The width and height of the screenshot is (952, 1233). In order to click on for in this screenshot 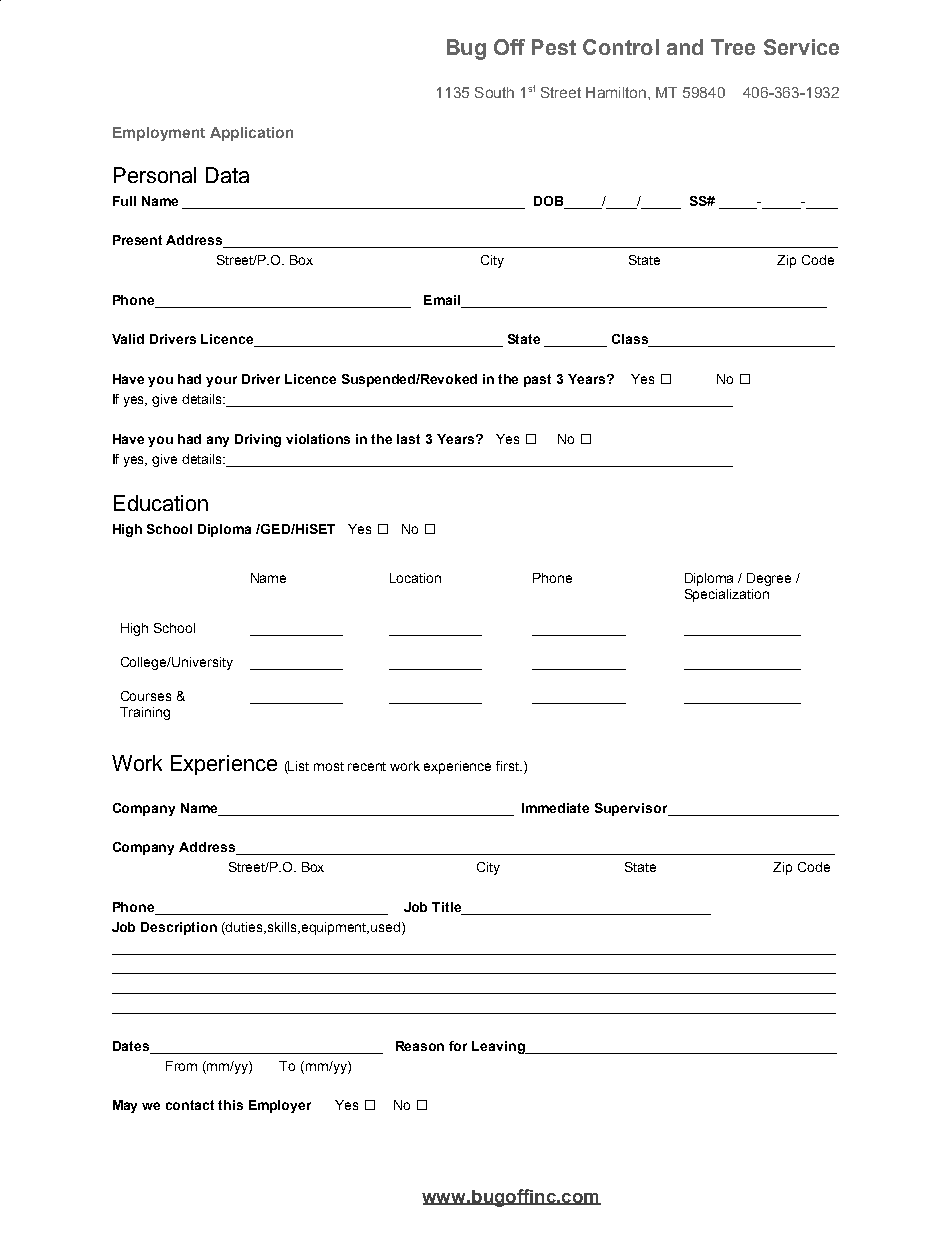, I will do `click(458, 1046)`.
